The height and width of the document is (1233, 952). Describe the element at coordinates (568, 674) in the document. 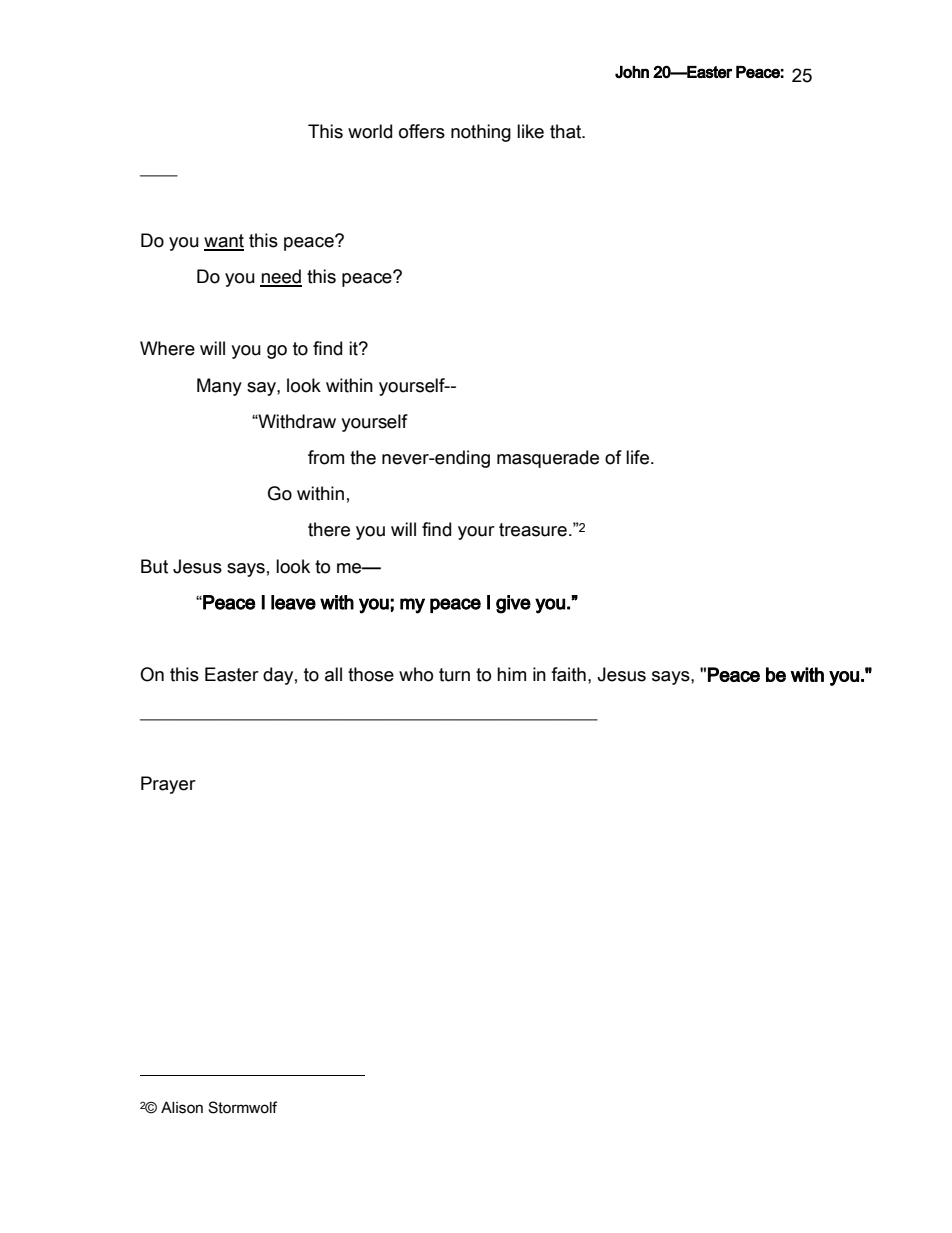

I see `faith` at that location.
